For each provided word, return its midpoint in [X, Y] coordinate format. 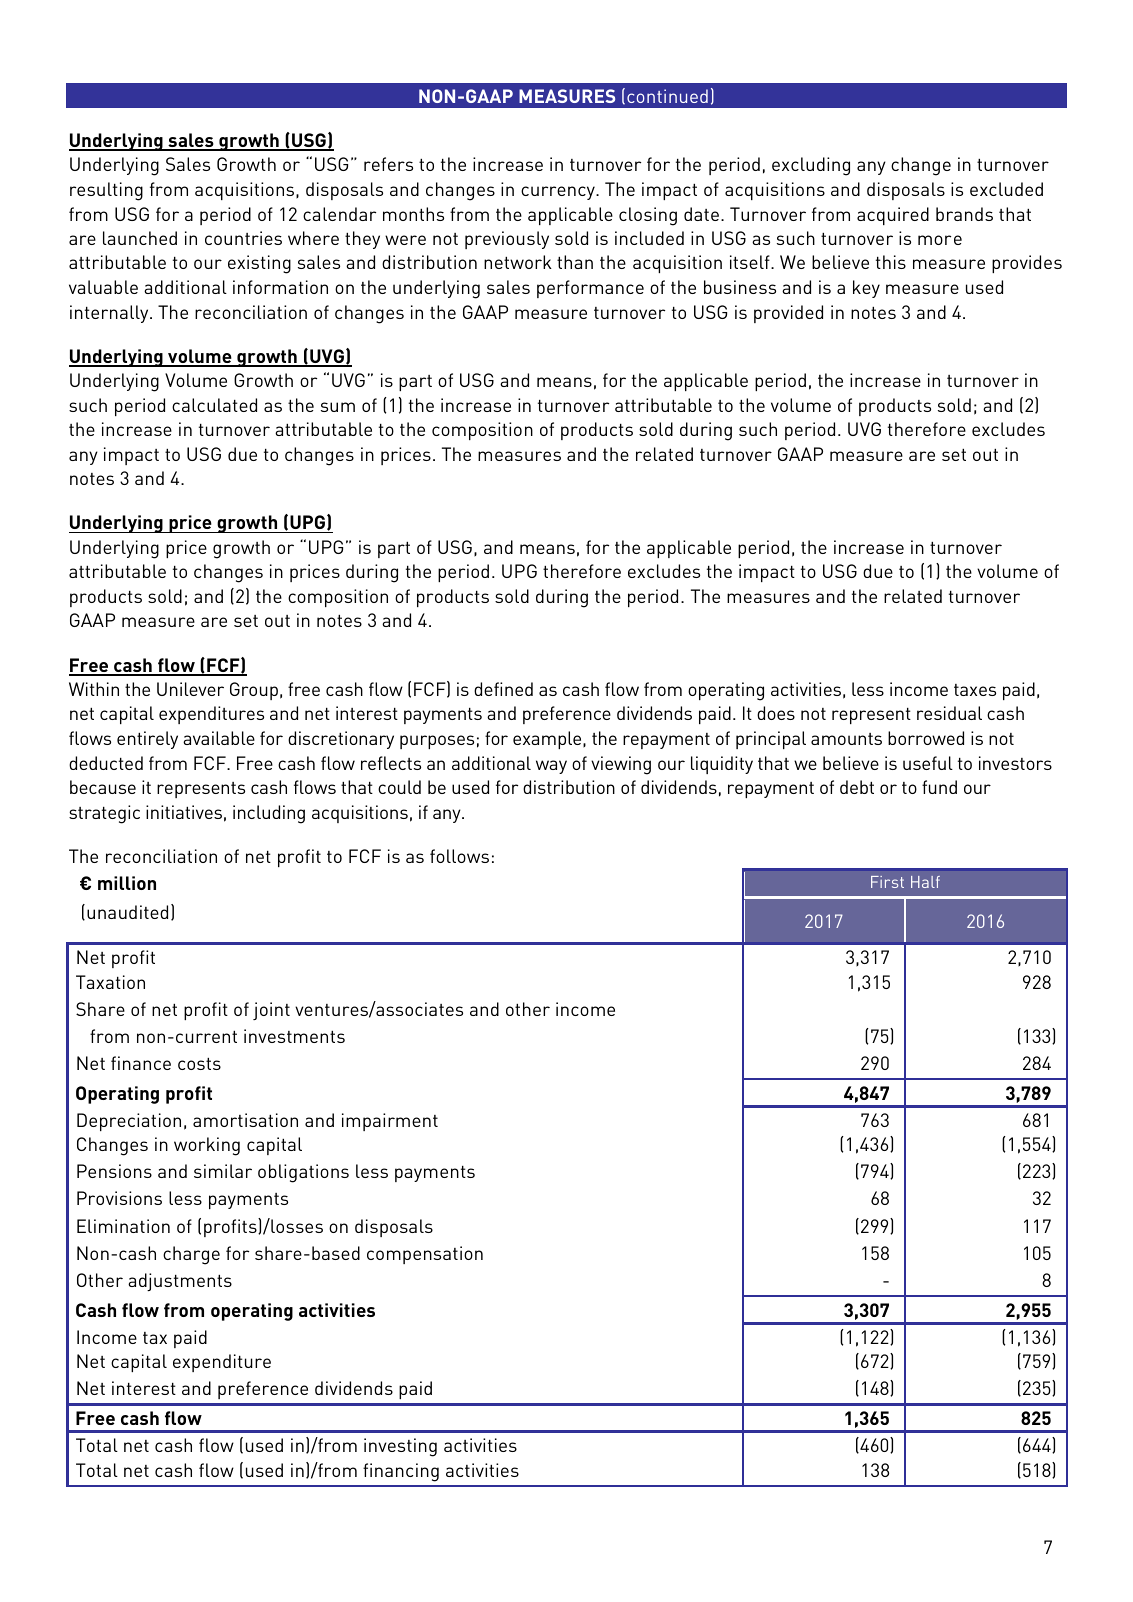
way [551, 767]
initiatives [184, 812]
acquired [893, 216]
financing [401, 1472]
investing [400, 1447]
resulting [106, 191]
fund [939, 787]
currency [559, 193]
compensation [425, 1255]
